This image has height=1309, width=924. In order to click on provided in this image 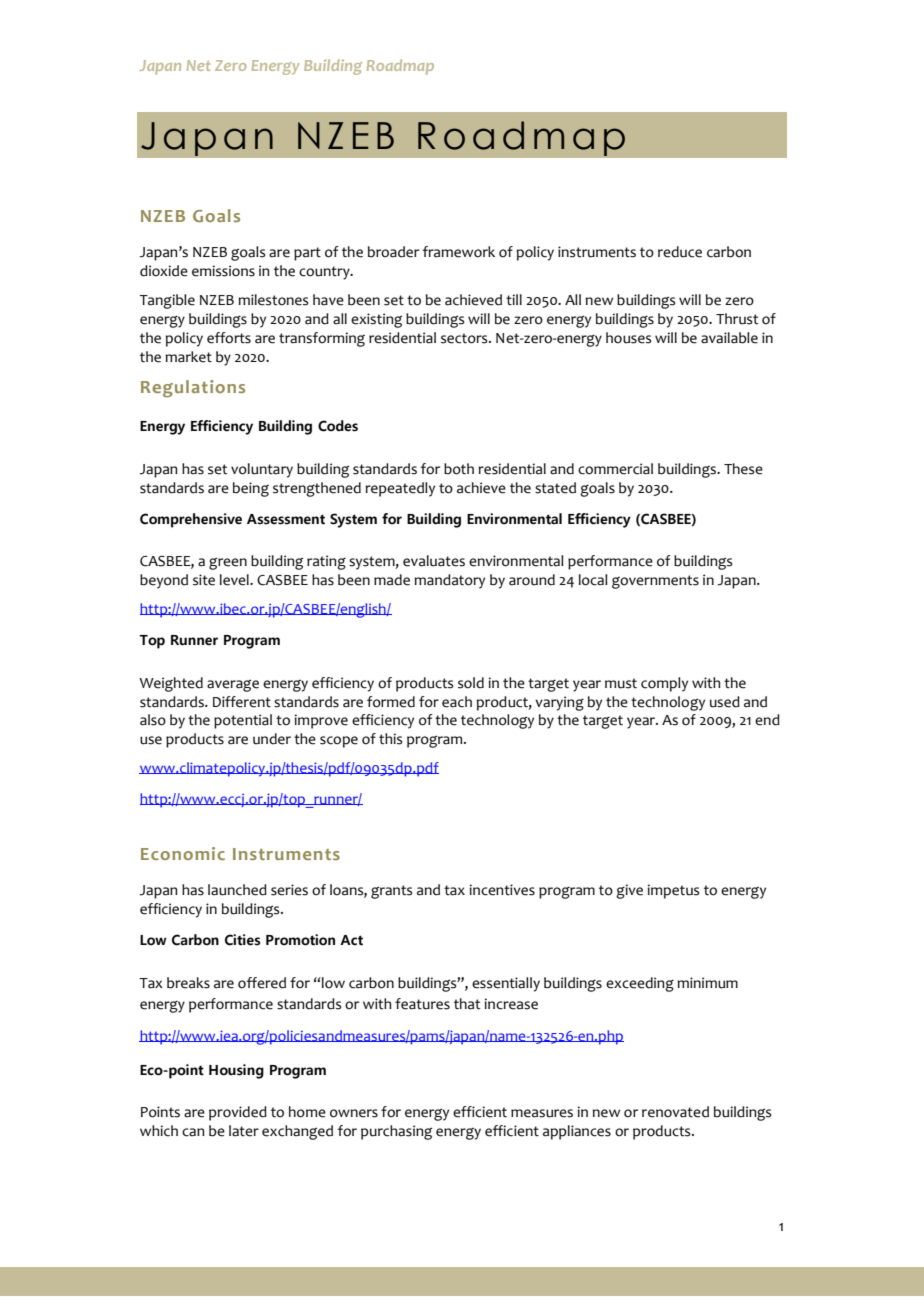, I will do `click(238, 1113)`.
